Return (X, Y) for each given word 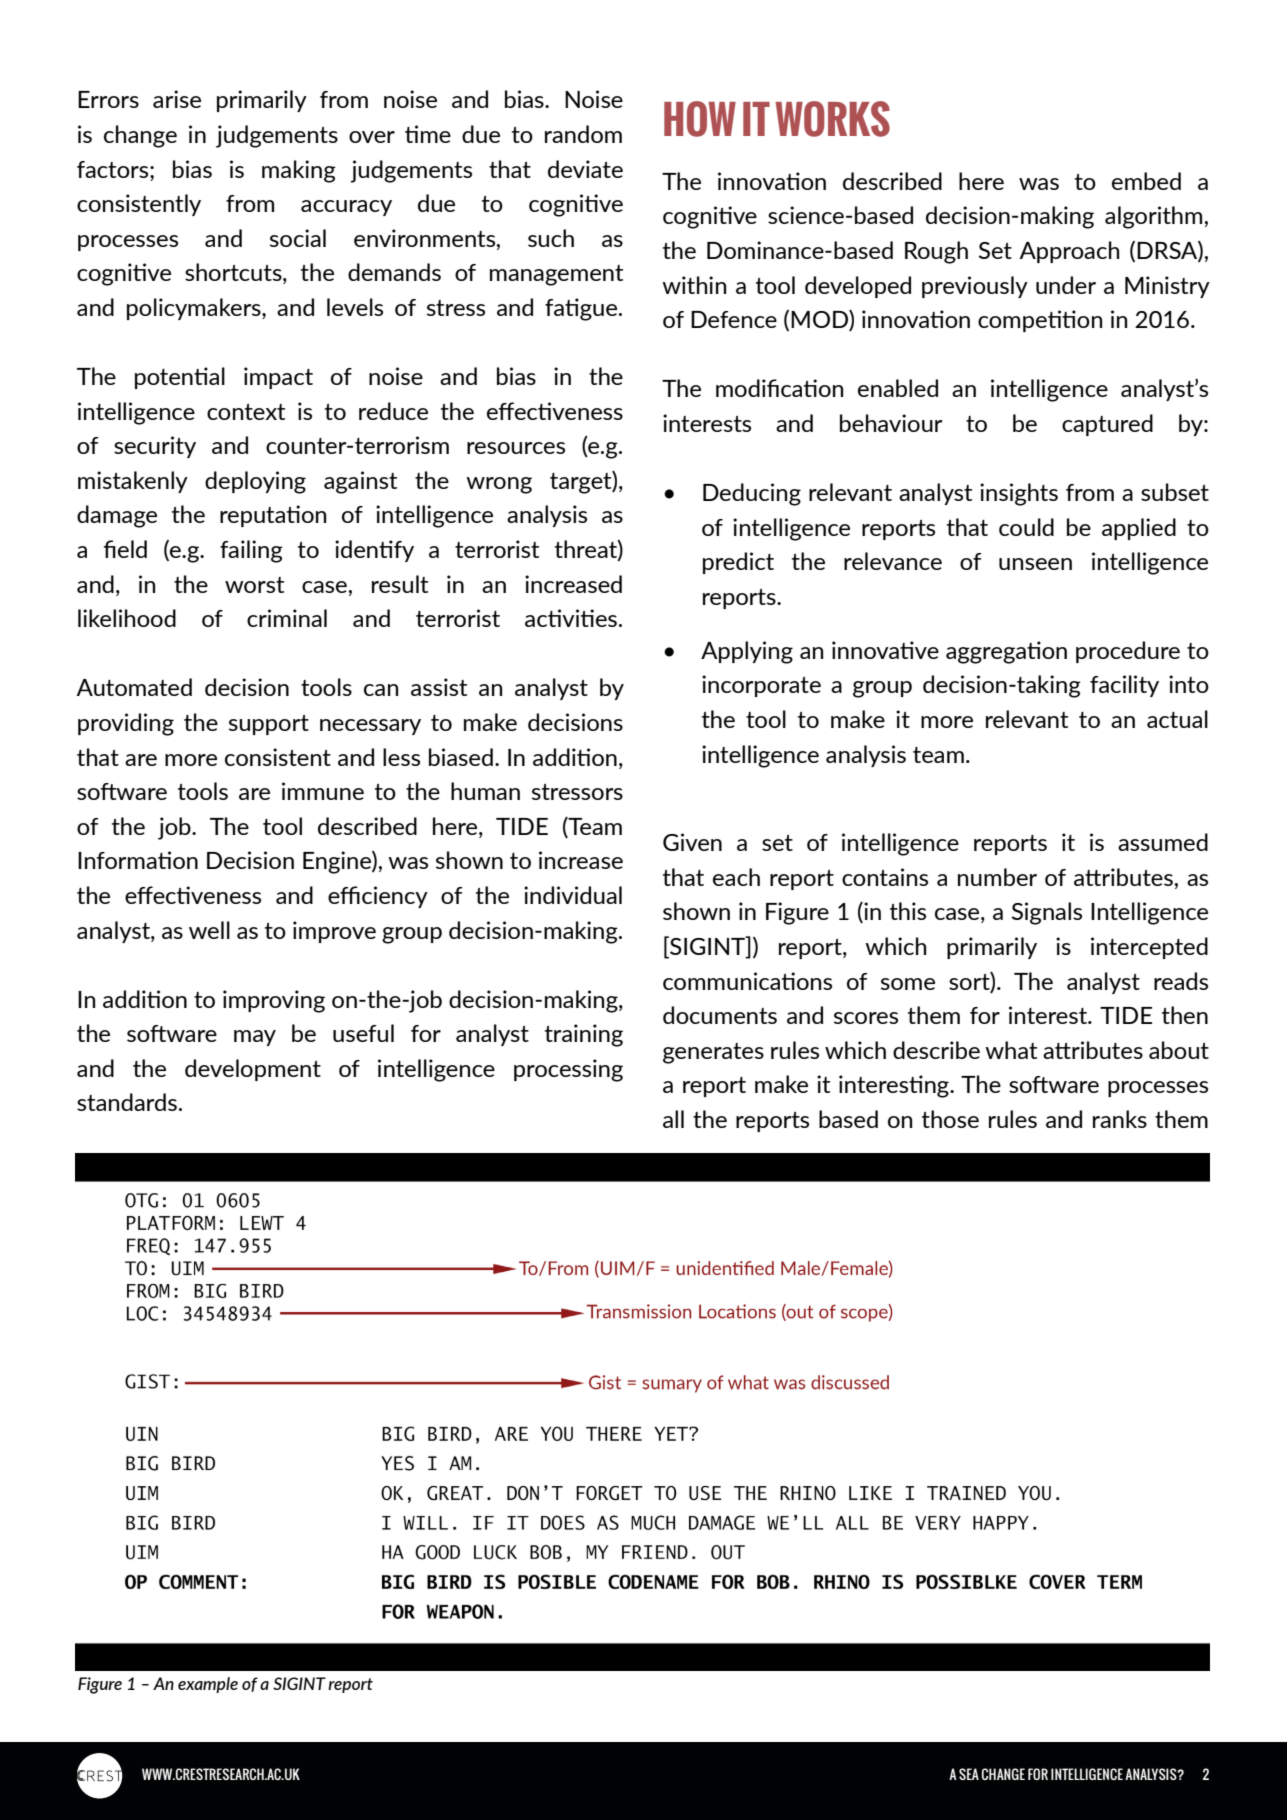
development (253, 1070)
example (208, 1685)
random (583, 134)
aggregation (1006, 652)
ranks (1120, 1119)
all (673, 1119)
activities (571, 618)
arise (177, 99)
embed (1146, 181)
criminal (287, 618)
